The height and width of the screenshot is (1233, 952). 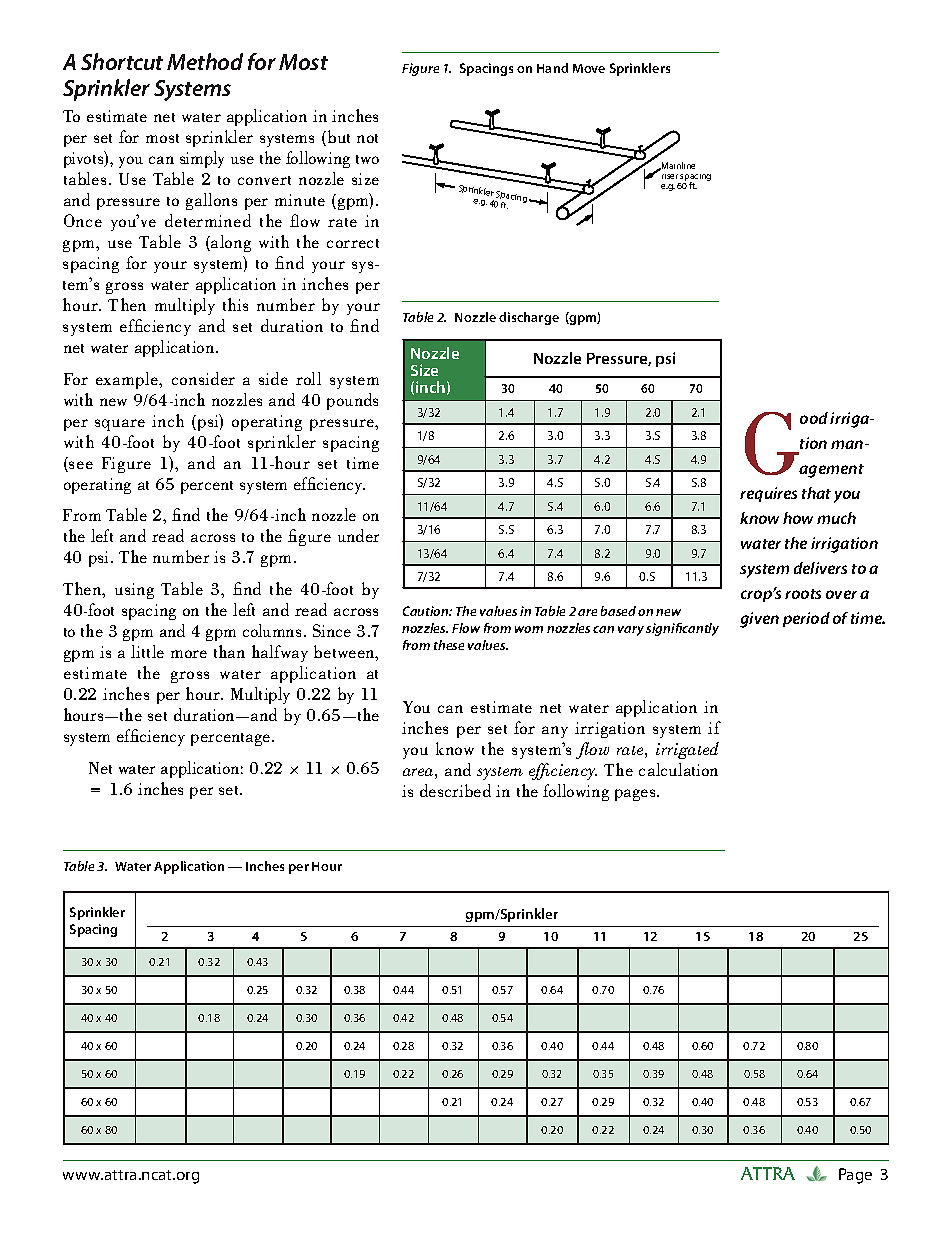 I want to click on any, so click(x=555, y=732).
